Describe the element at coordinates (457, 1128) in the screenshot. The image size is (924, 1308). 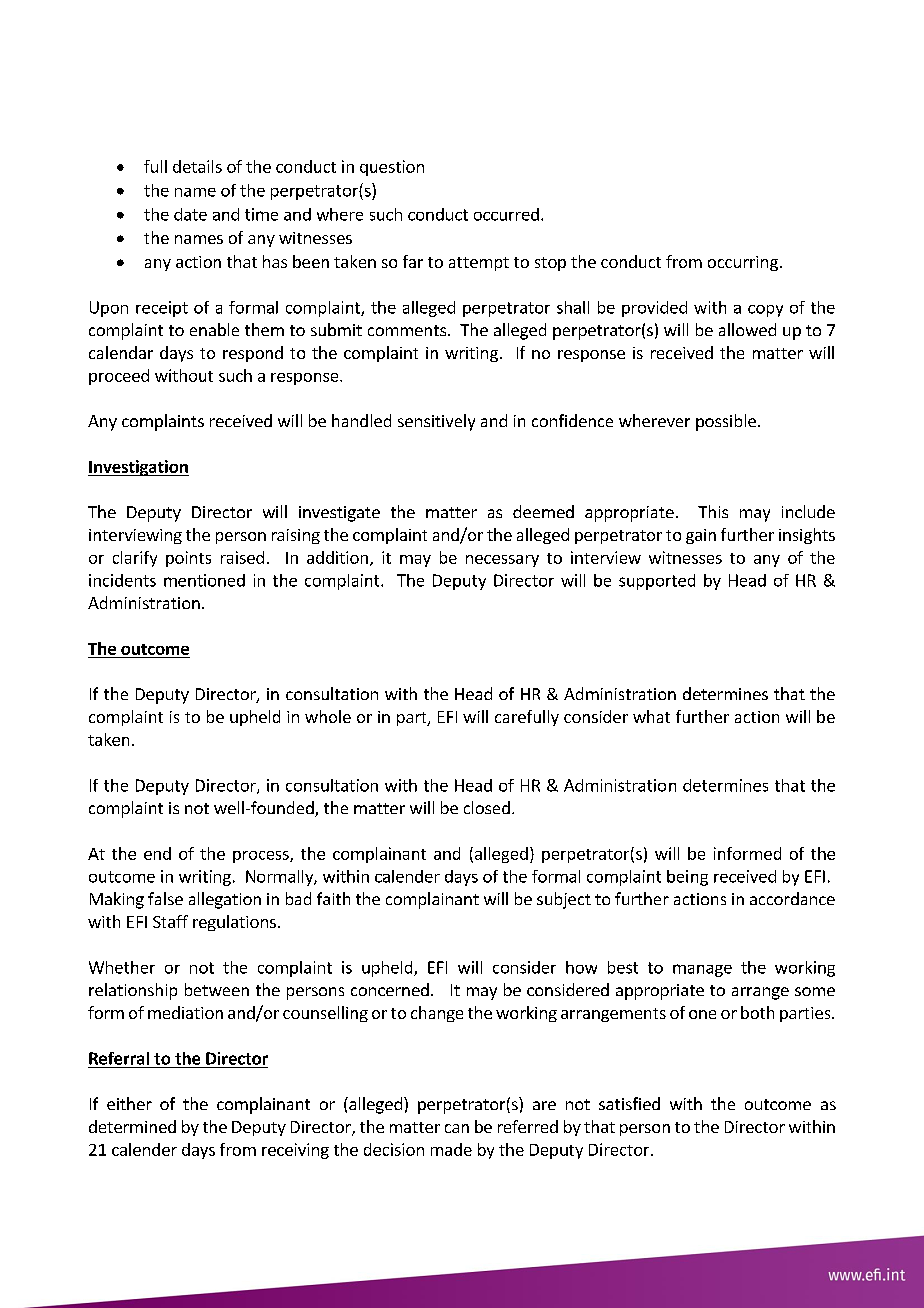
I see `can` at that location.
